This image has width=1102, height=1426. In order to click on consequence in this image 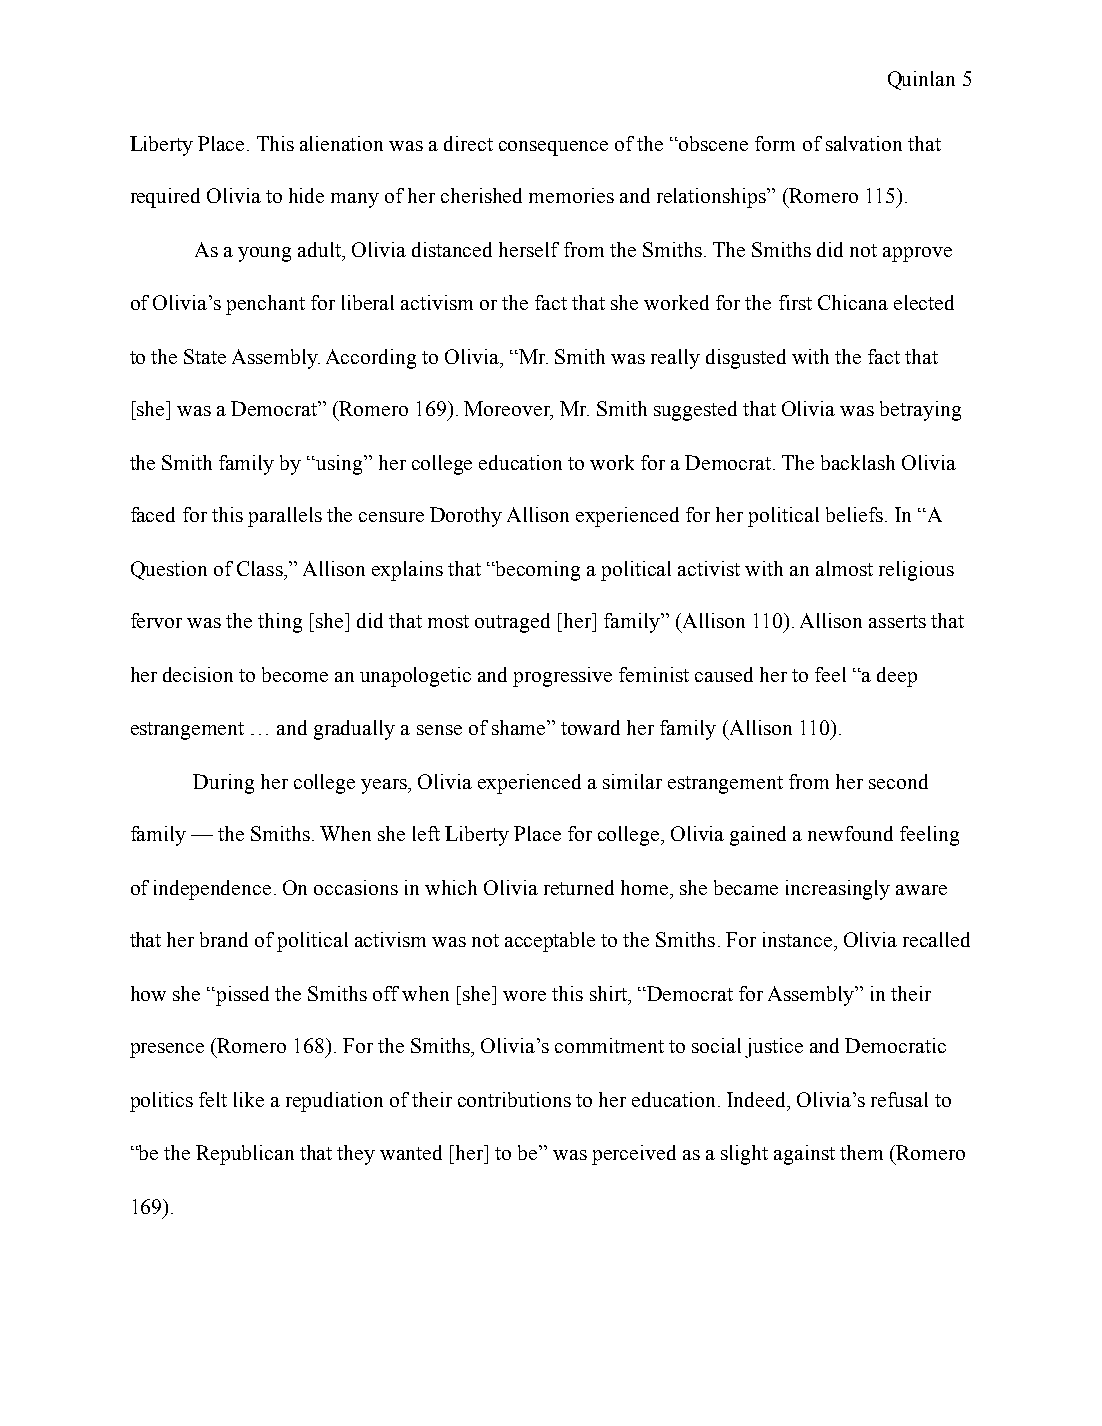, I will do `click(553, 148)`.
